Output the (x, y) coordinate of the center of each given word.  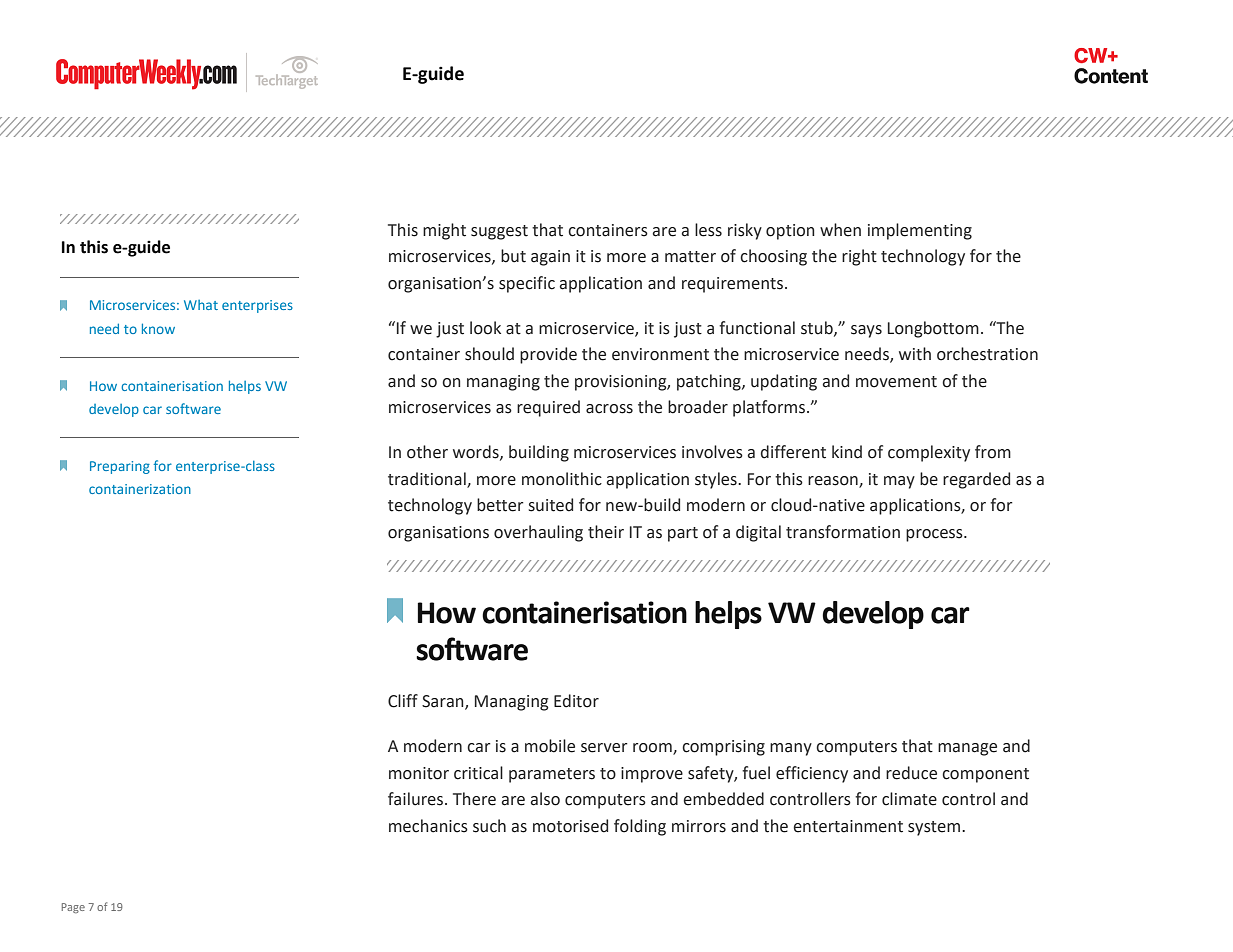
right (859, 257)
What (201, 305)
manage (967, 749)
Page (73, 908)
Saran (444, 702)
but (513, 256)
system (935, 828)
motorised (570, 826)
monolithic (562, 479)
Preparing (120, 467)
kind (847, 452)
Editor (576, 701)
